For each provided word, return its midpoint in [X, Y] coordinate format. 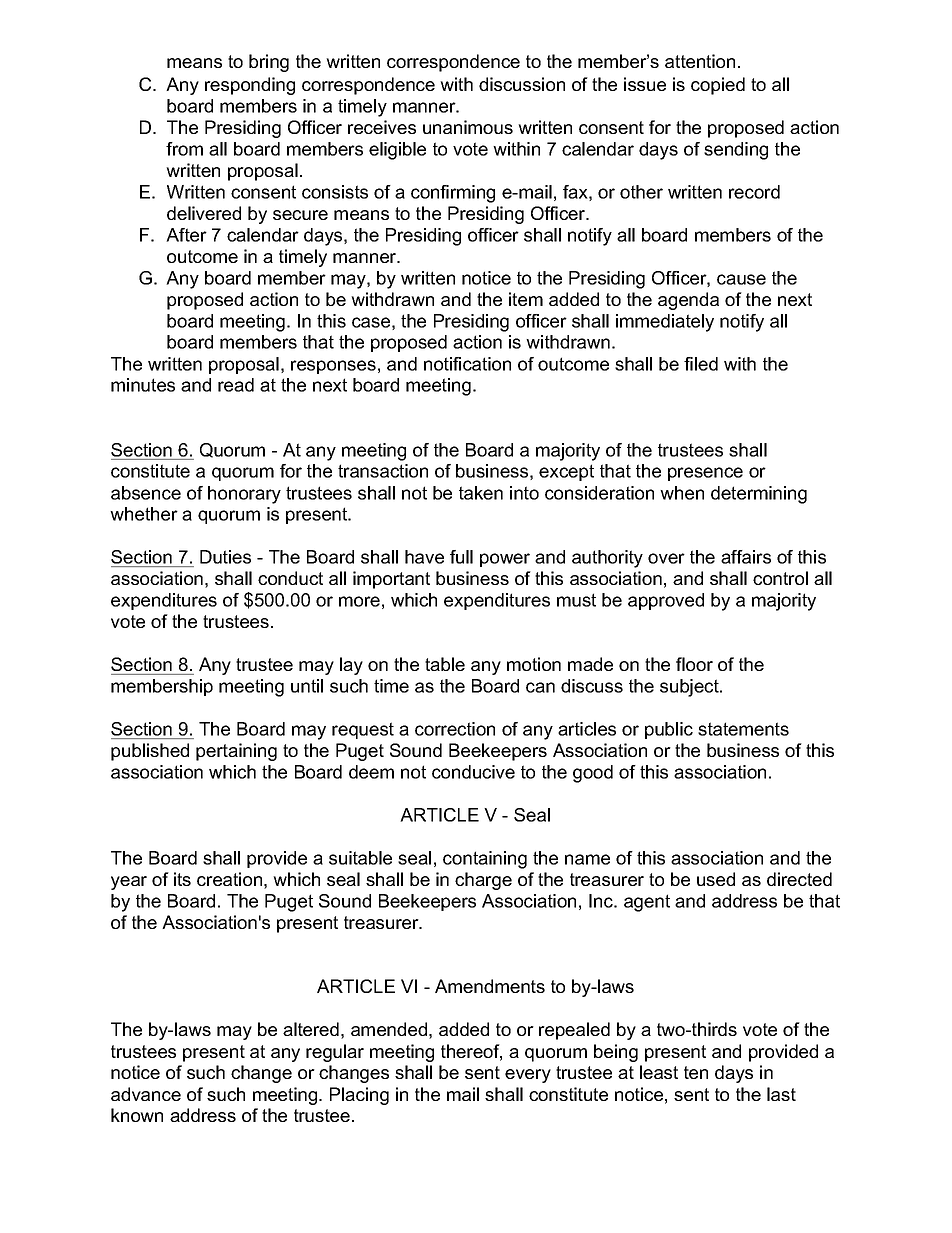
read [236, 385]
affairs [746, 557]
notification [467, 364]
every [528, 1076]
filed [701, 364]
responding [250, 86]
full [461, 557]
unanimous [468, 127]
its [182, 879]
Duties [225, 557]
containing [485, 860]
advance [146, 1094]
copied [718, 86]
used [716, 879]
